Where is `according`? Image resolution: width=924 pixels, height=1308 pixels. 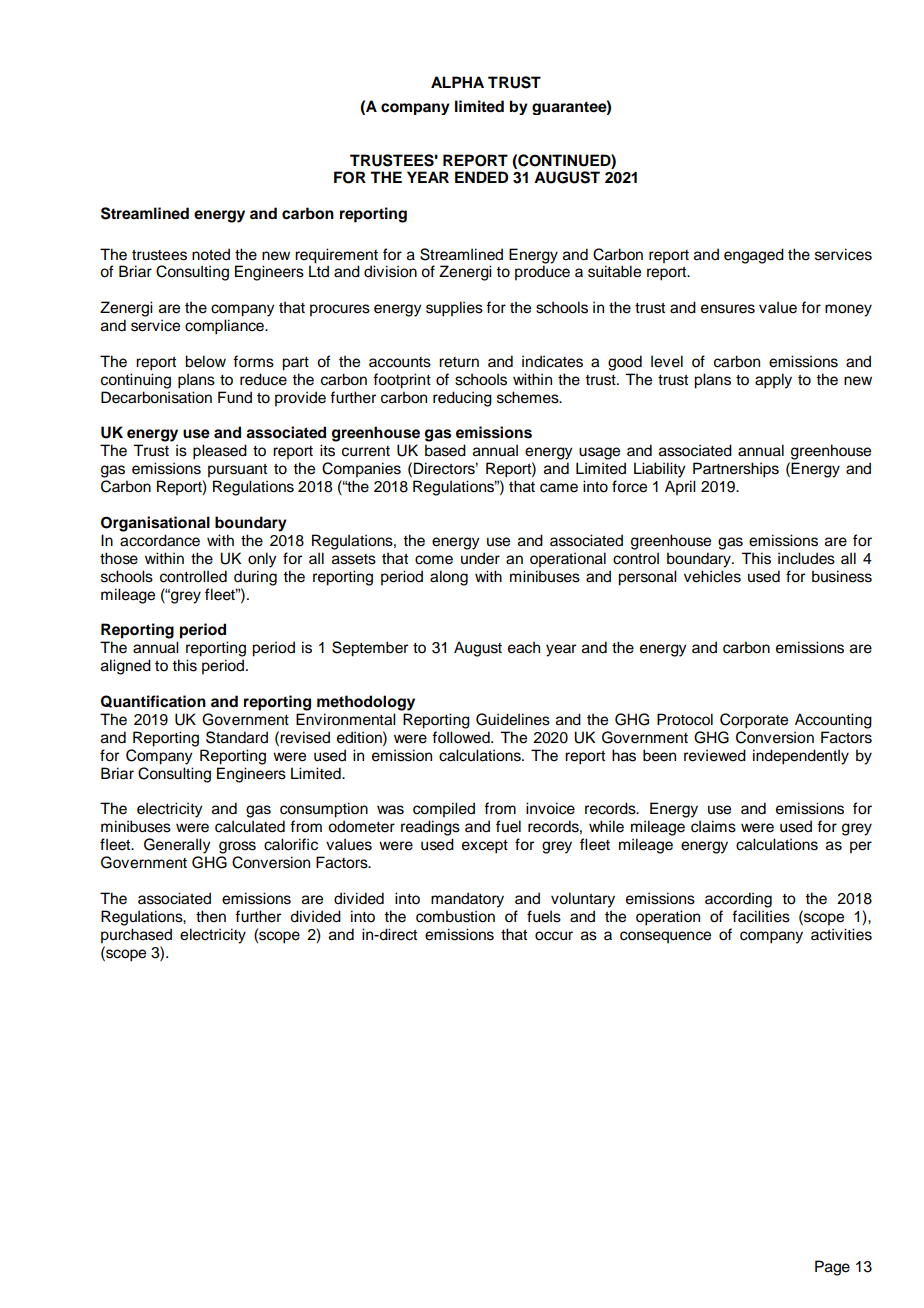
according is located at coordinates (738, 900).
